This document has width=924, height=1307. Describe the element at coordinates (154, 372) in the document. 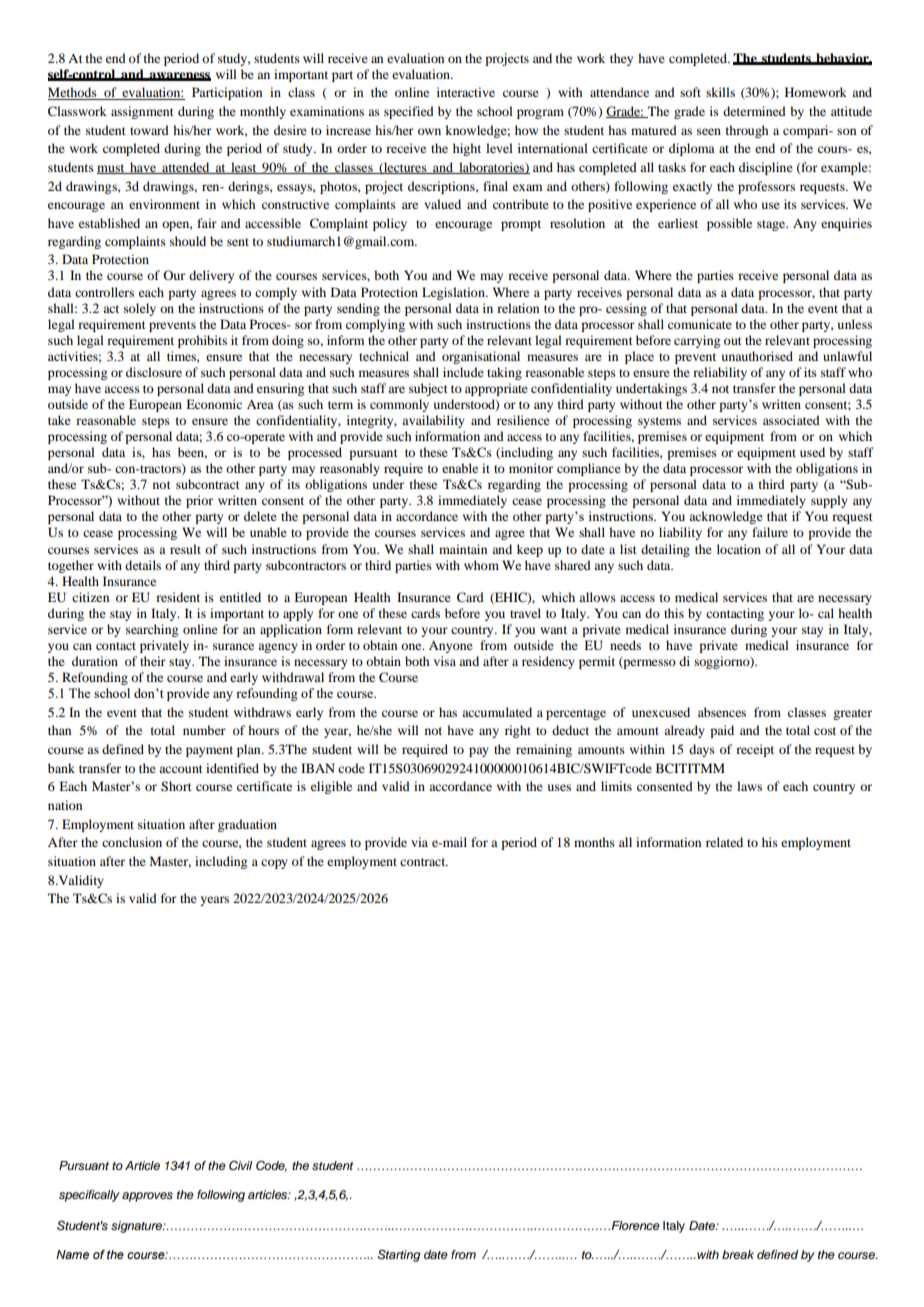

I see `disclosure` at that location.
